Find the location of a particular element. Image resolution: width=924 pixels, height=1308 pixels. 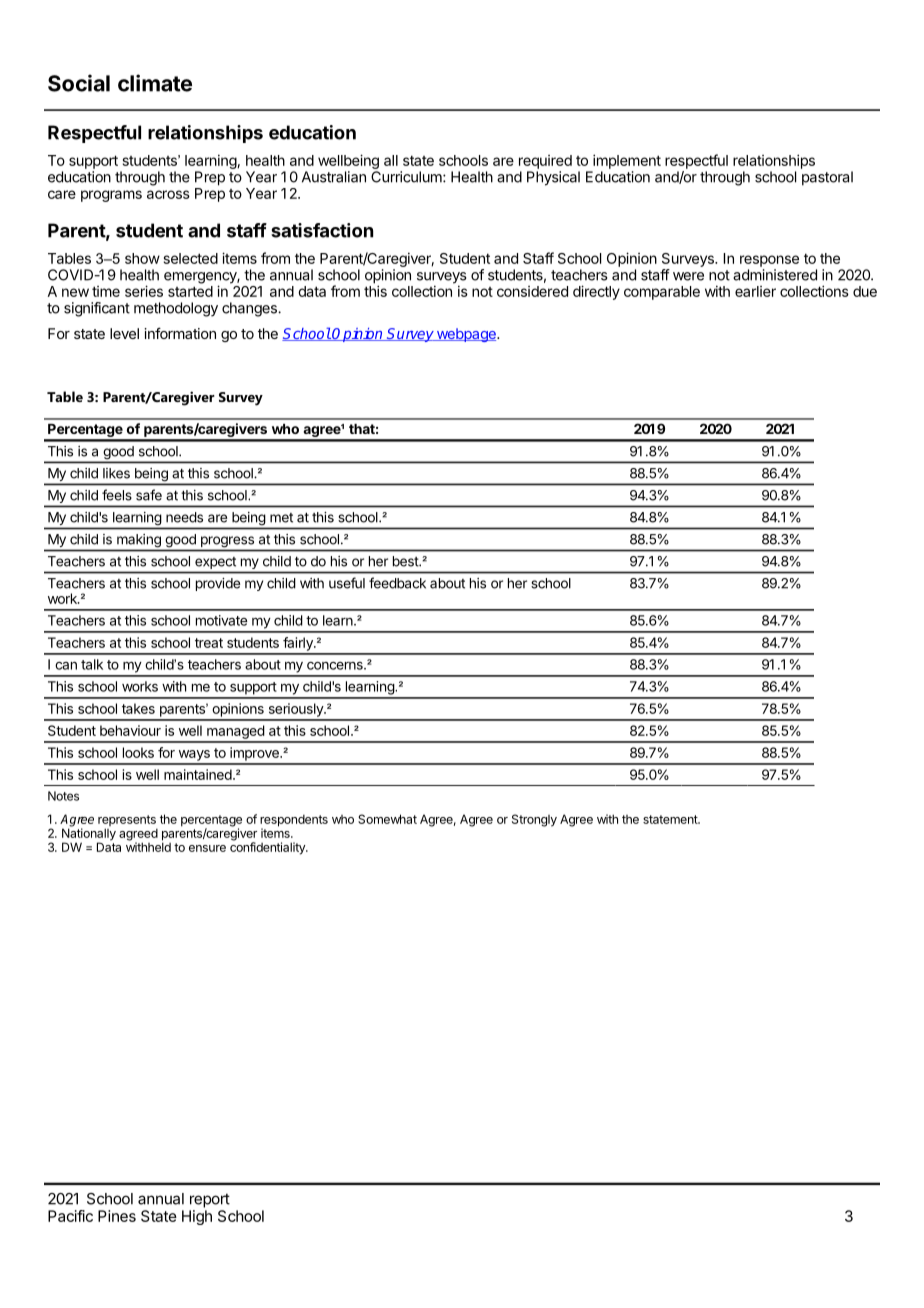

earlier is located at coordinates (755, 291).
